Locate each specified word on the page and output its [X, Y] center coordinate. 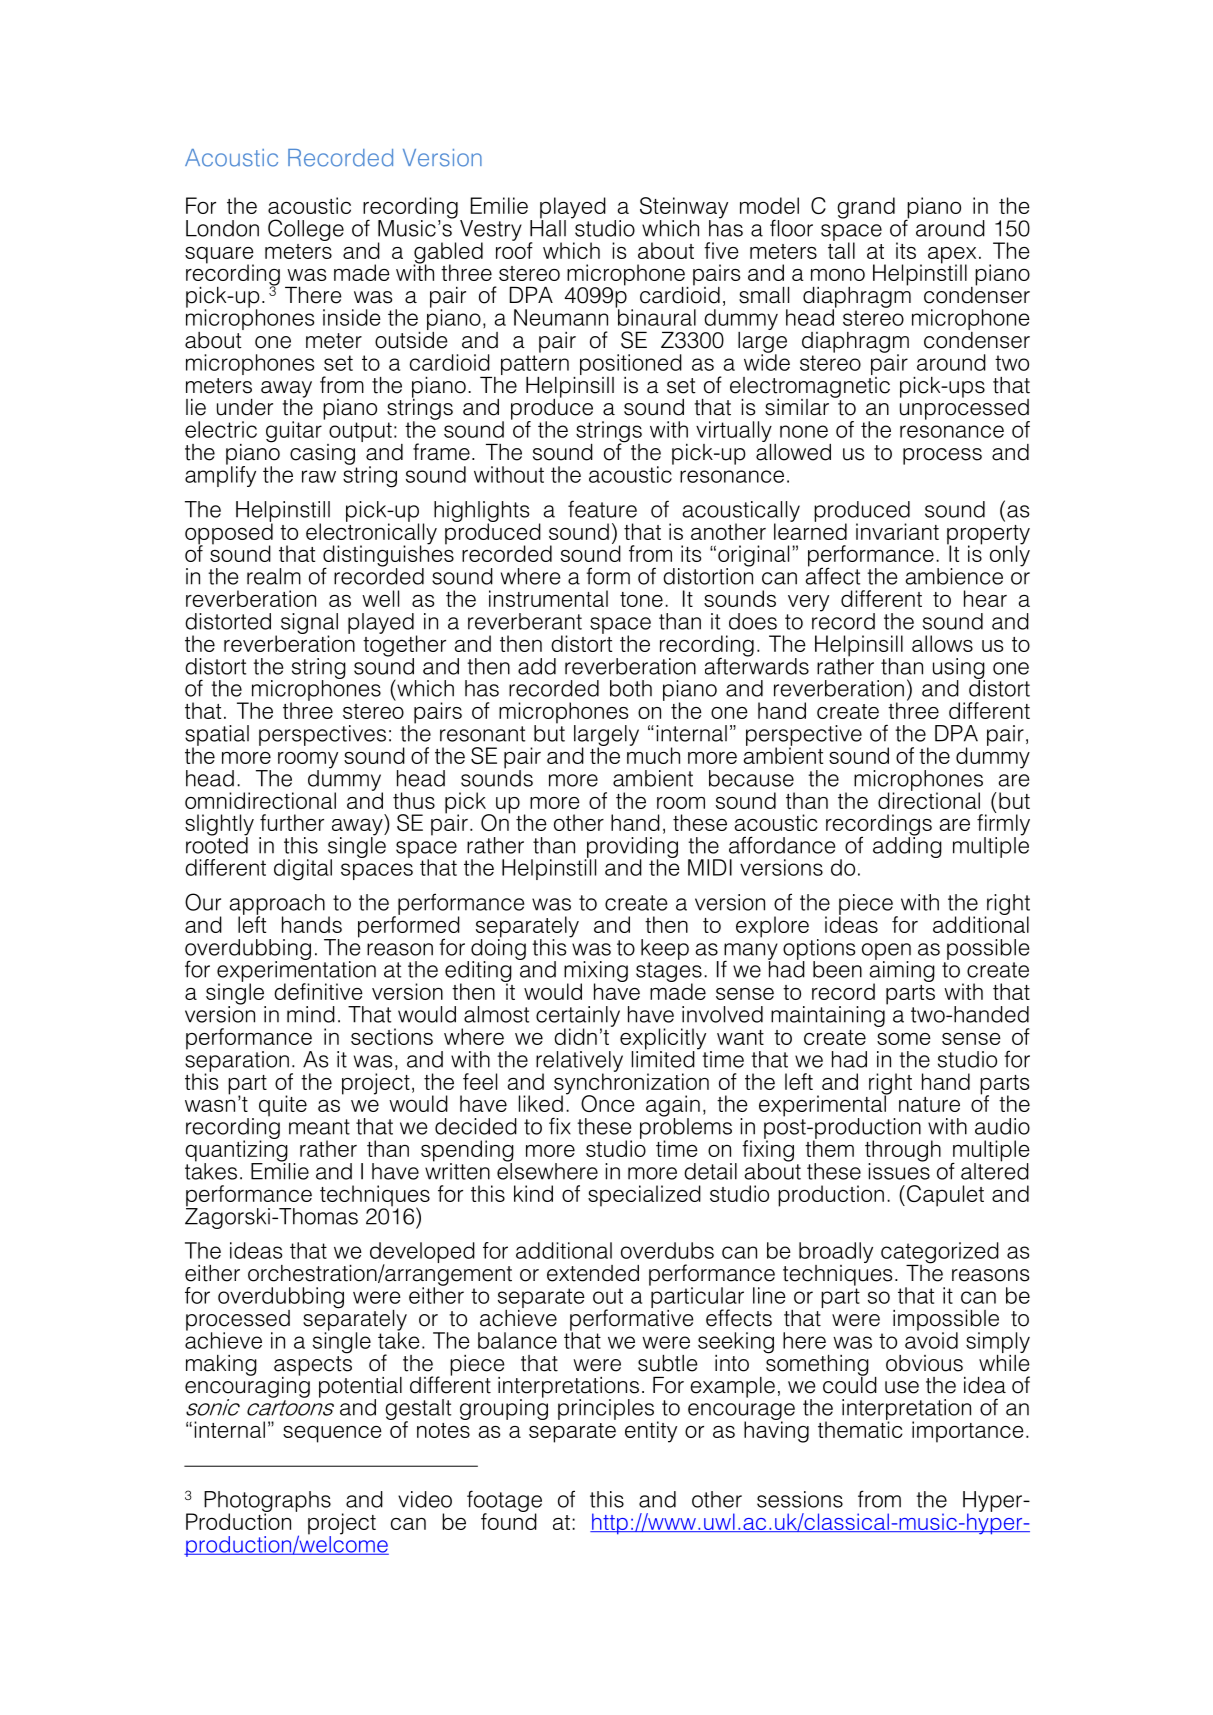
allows [942, 643]
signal [309, 624]
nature [929, 1104]
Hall [548, 227]
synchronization [631, 1084]
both [631, 688]
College [306, 230]
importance [968, 1432]
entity [651, 1432]
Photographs [267, 1502]
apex [952, 256]
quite [283, 1106]
